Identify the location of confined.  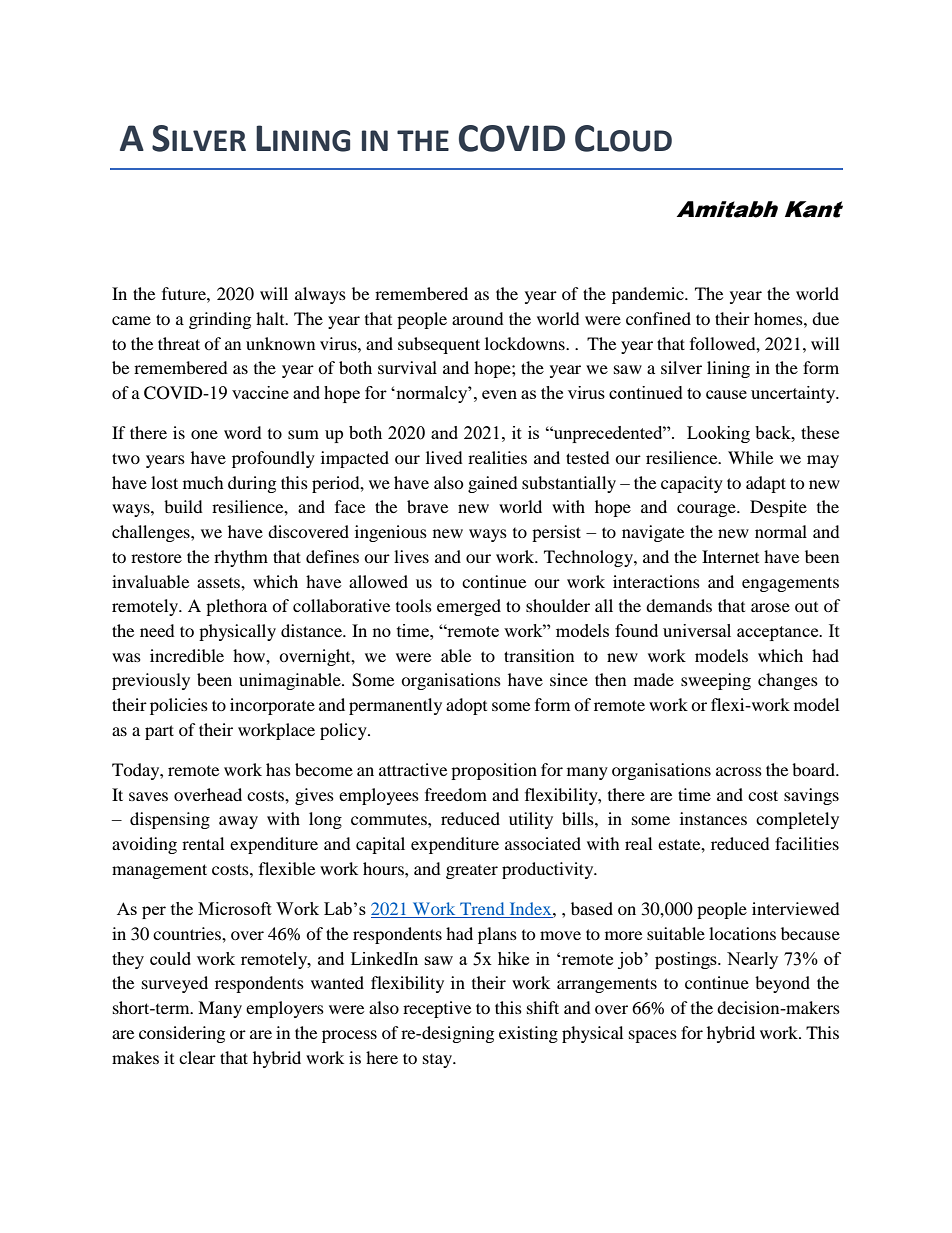
(658, 318).
